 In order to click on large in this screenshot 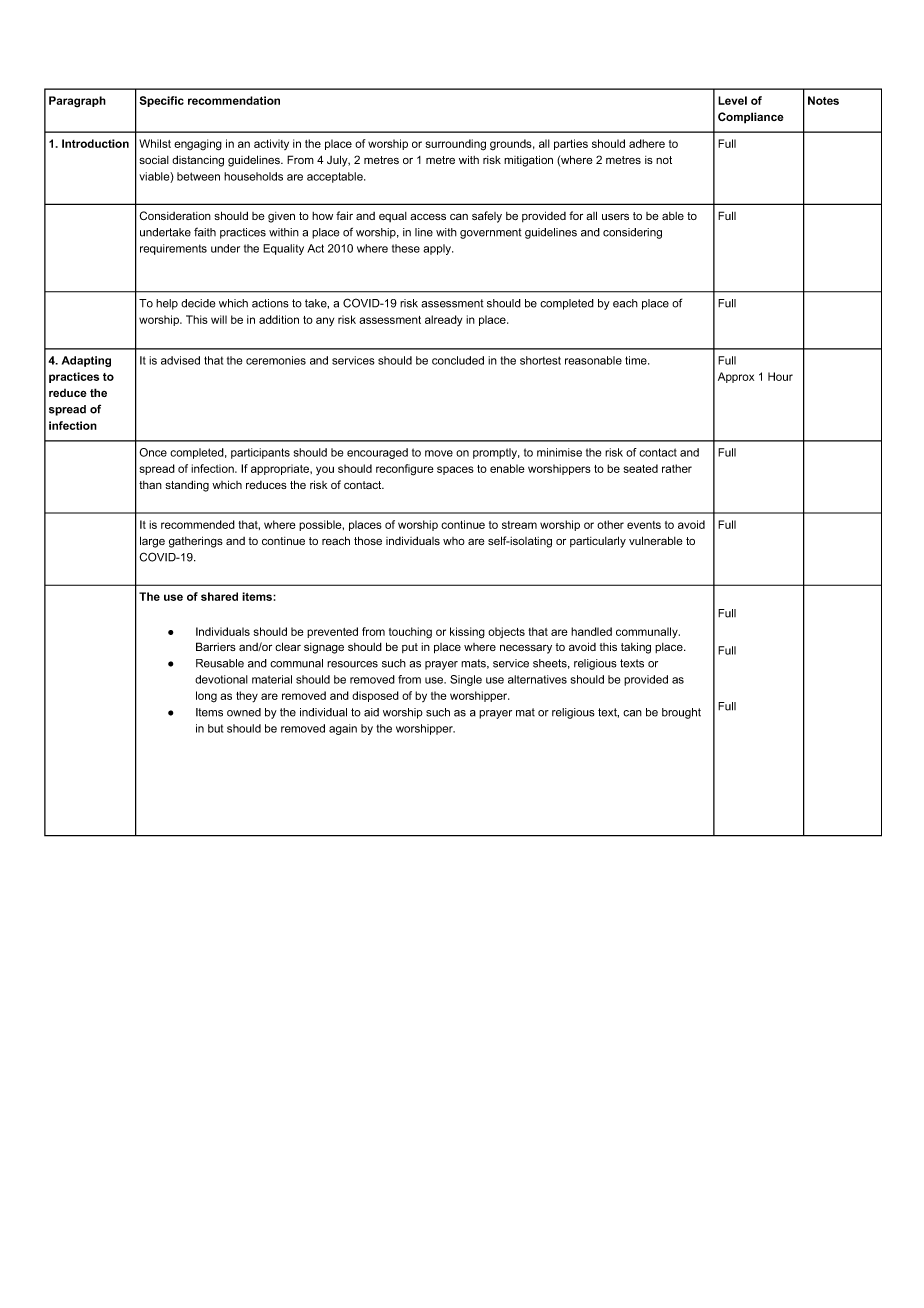, I will do `click(152, 542)`.
